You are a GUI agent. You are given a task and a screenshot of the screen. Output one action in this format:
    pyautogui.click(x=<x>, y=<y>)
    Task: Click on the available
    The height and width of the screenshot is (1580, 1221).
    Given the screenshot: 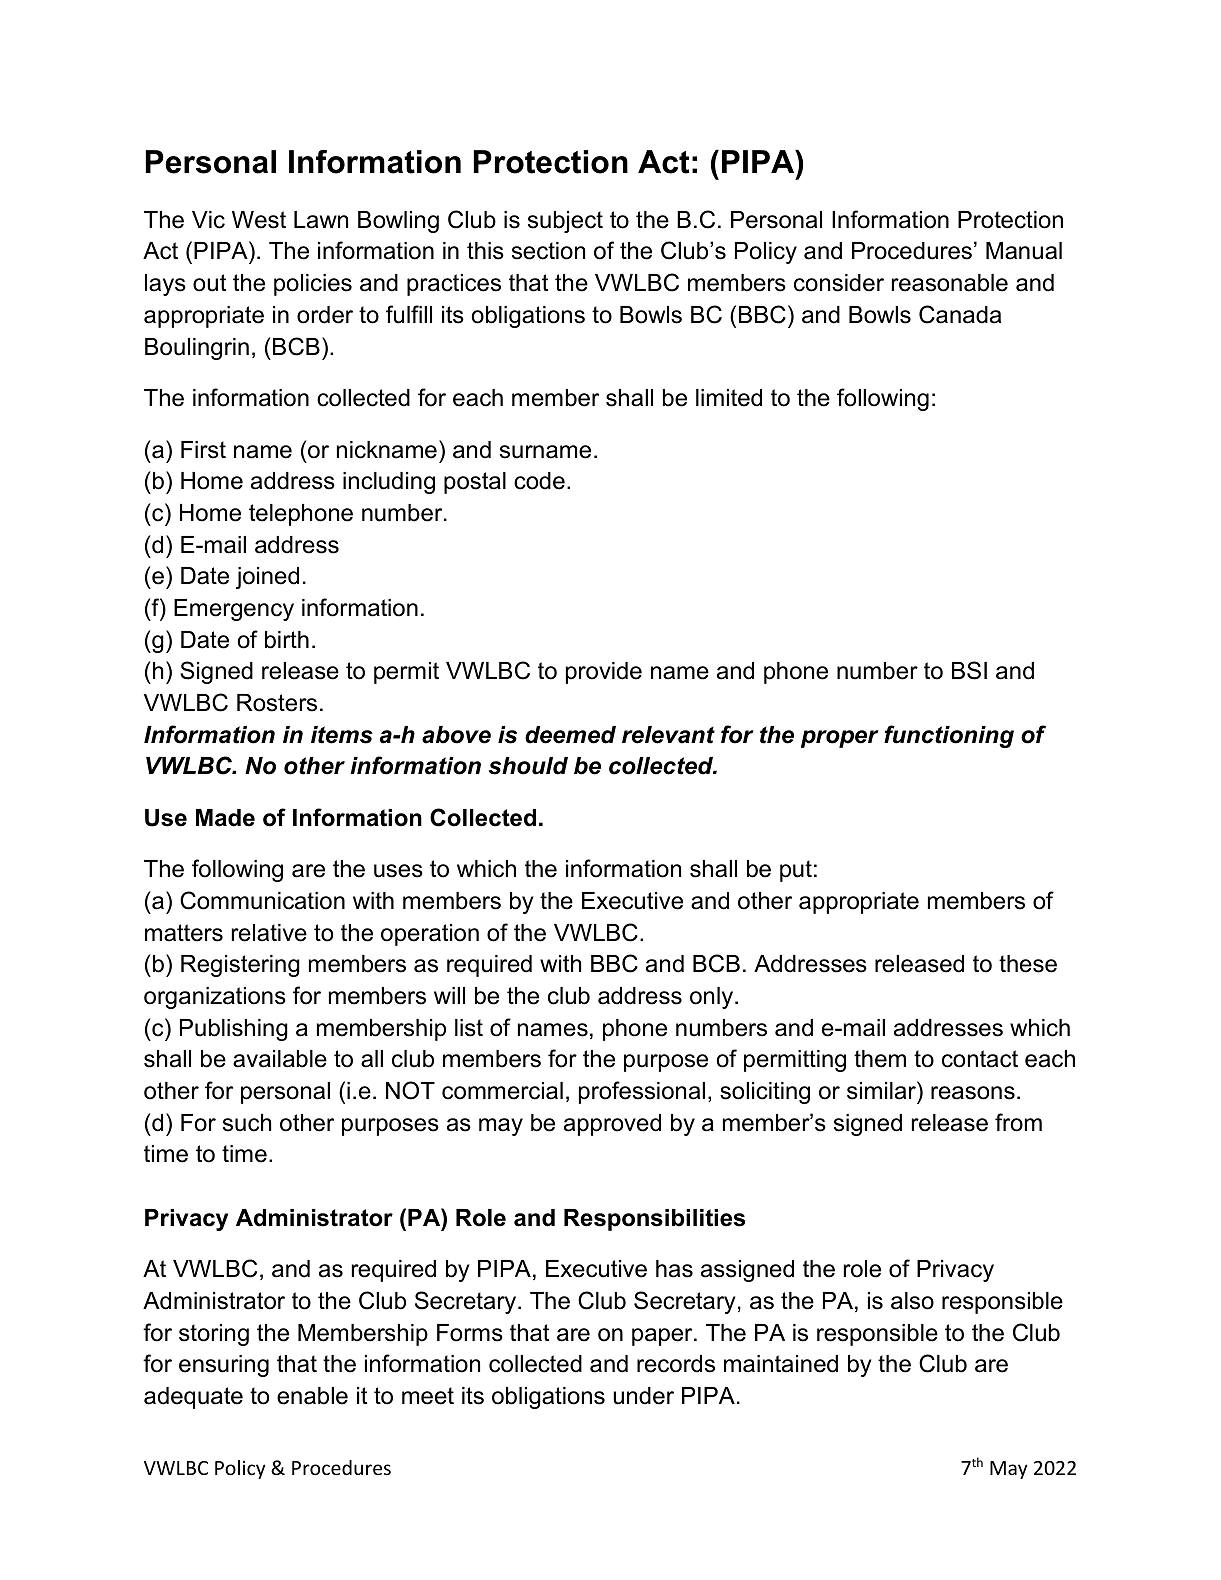 What is the action you would take?
    pyautogui.click(x=280, y=1059)
